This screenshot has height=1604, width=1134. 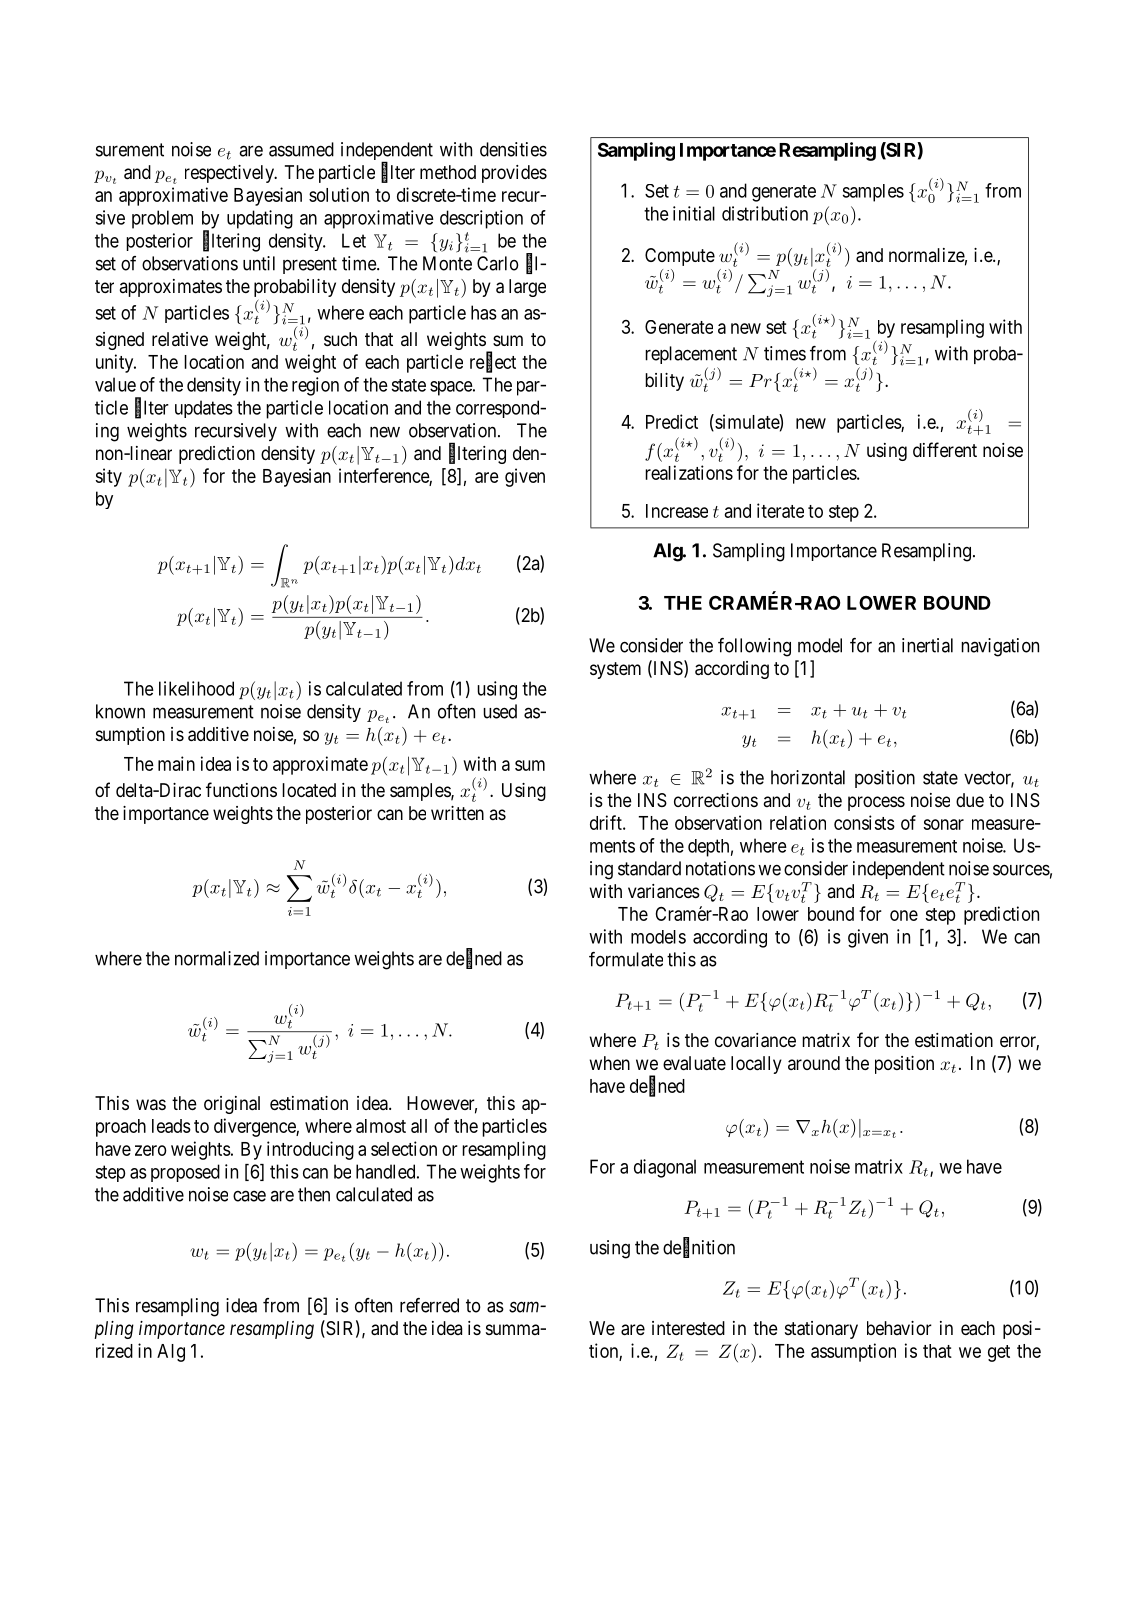 What do you see at coordinates (514, 174) in the screenshot?
I see `provides` at bounding box center [514, 174].
